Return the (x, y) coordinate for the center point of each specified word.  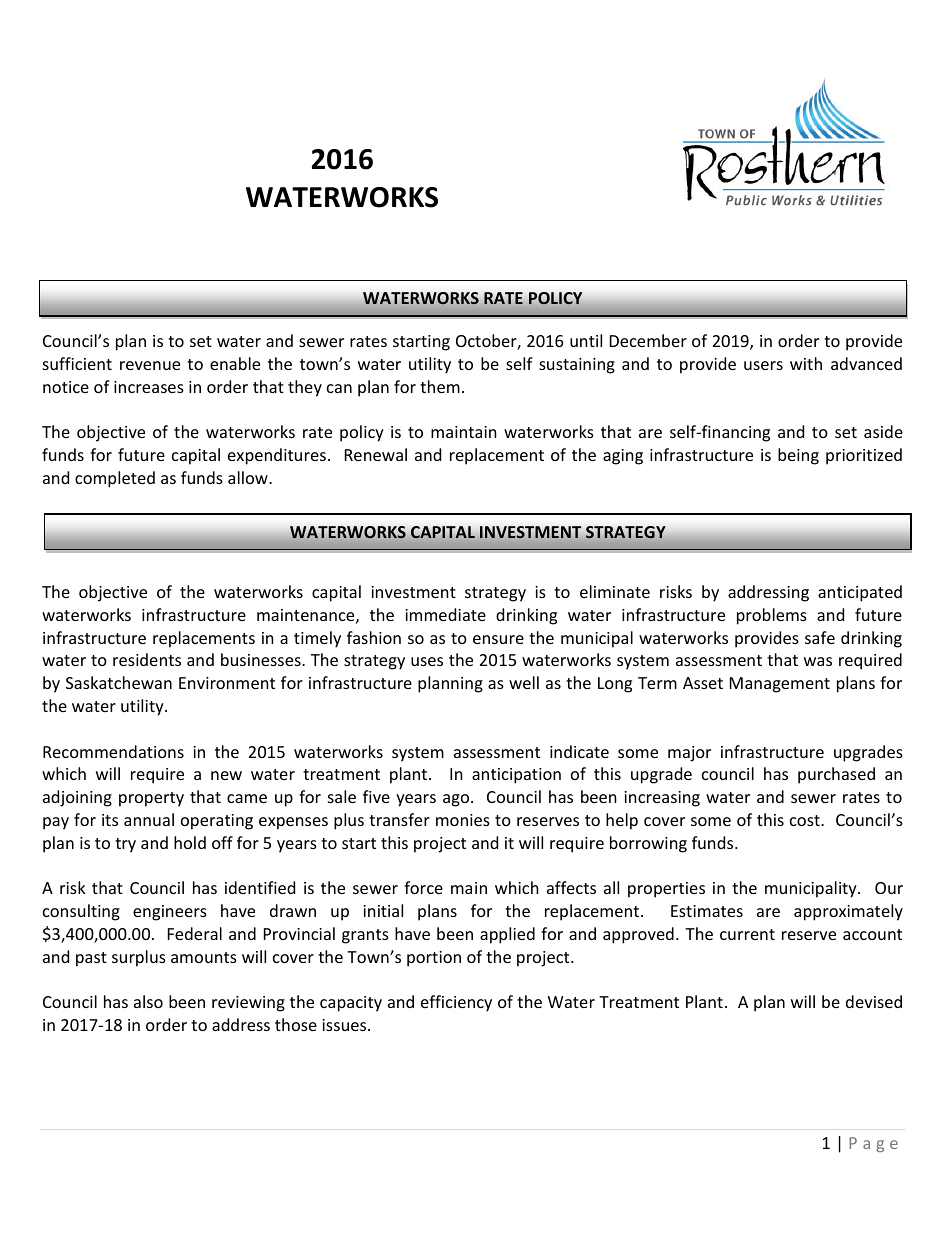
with (806, 363)
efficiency (456, 1003)
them (440, 386)
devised (874, 1001)
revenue (150, 365)
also (148, 1001)
